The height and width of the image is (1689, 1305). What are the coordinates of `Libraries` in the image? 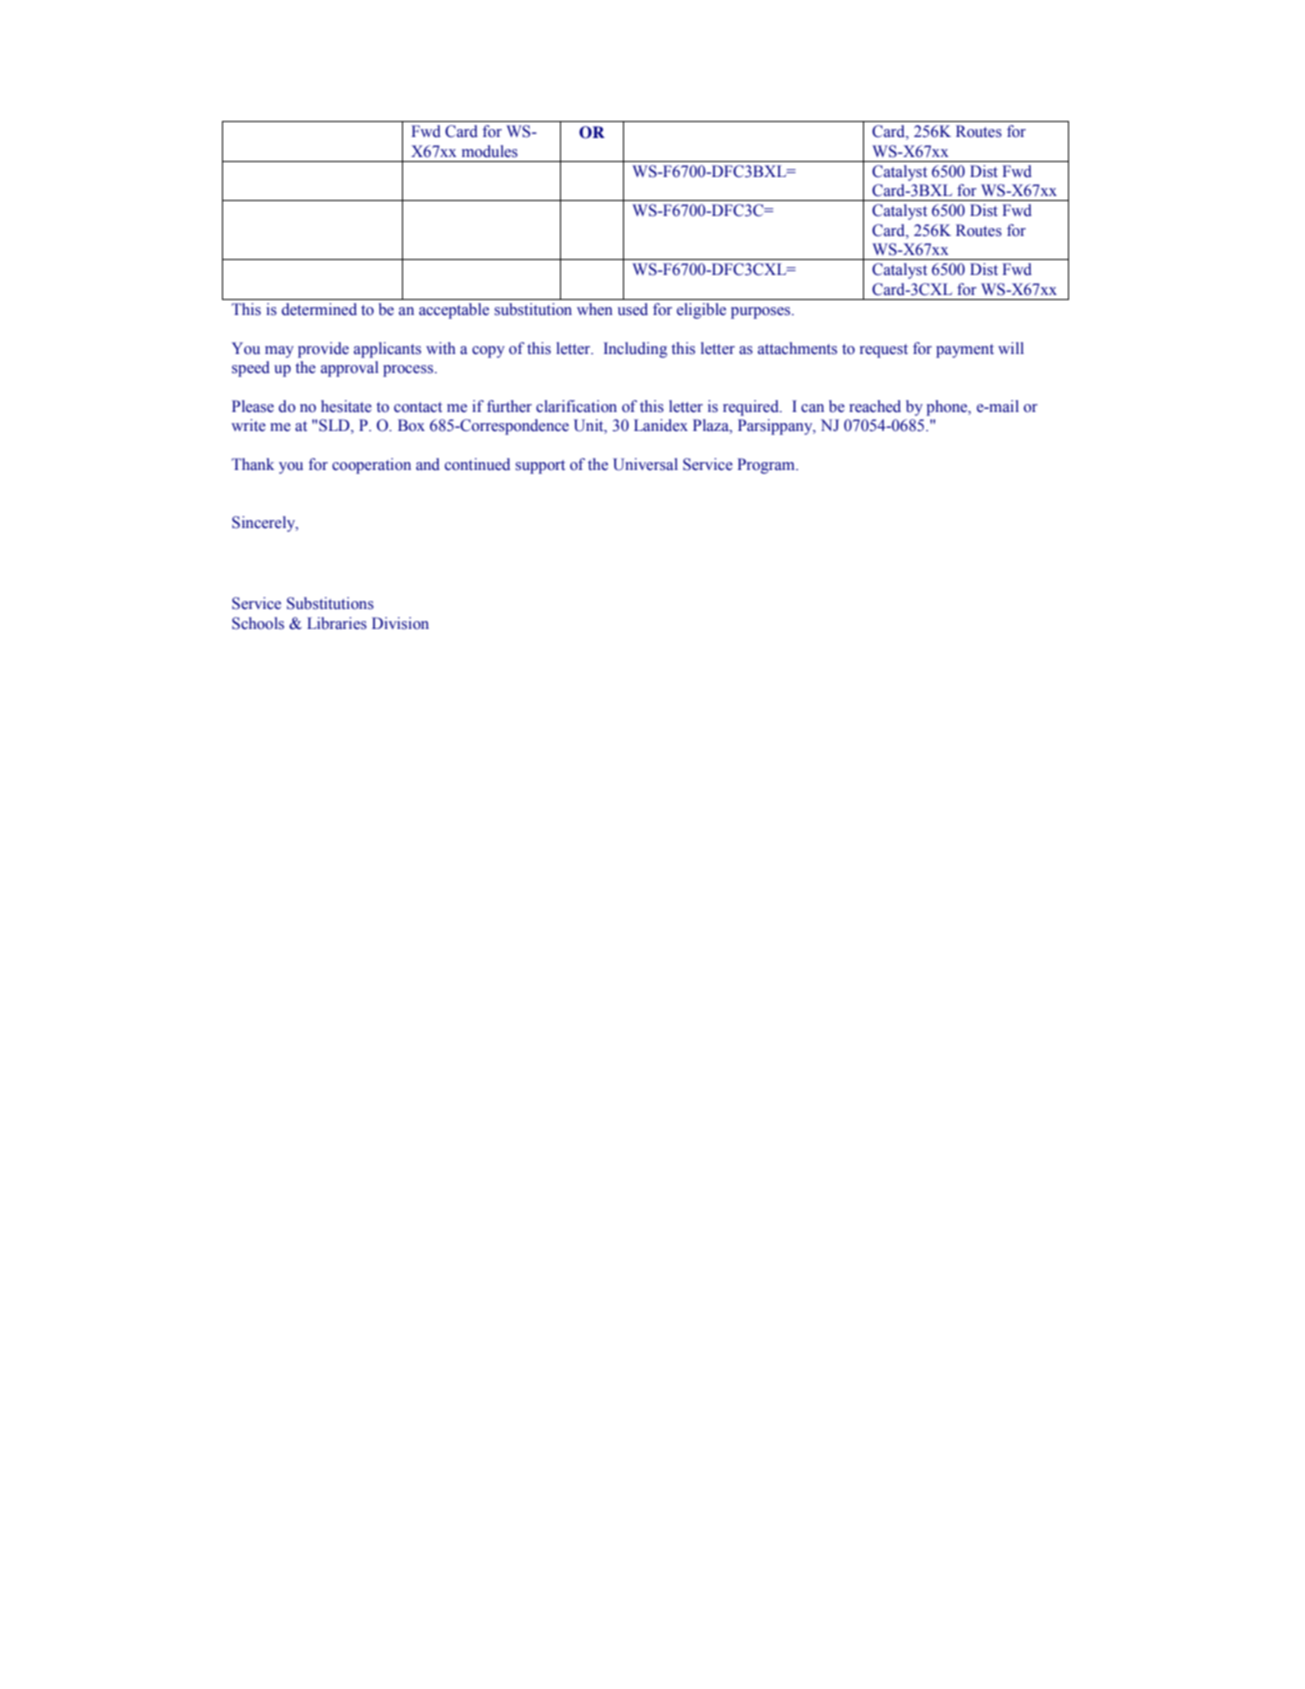 It's located at (337, 623).
